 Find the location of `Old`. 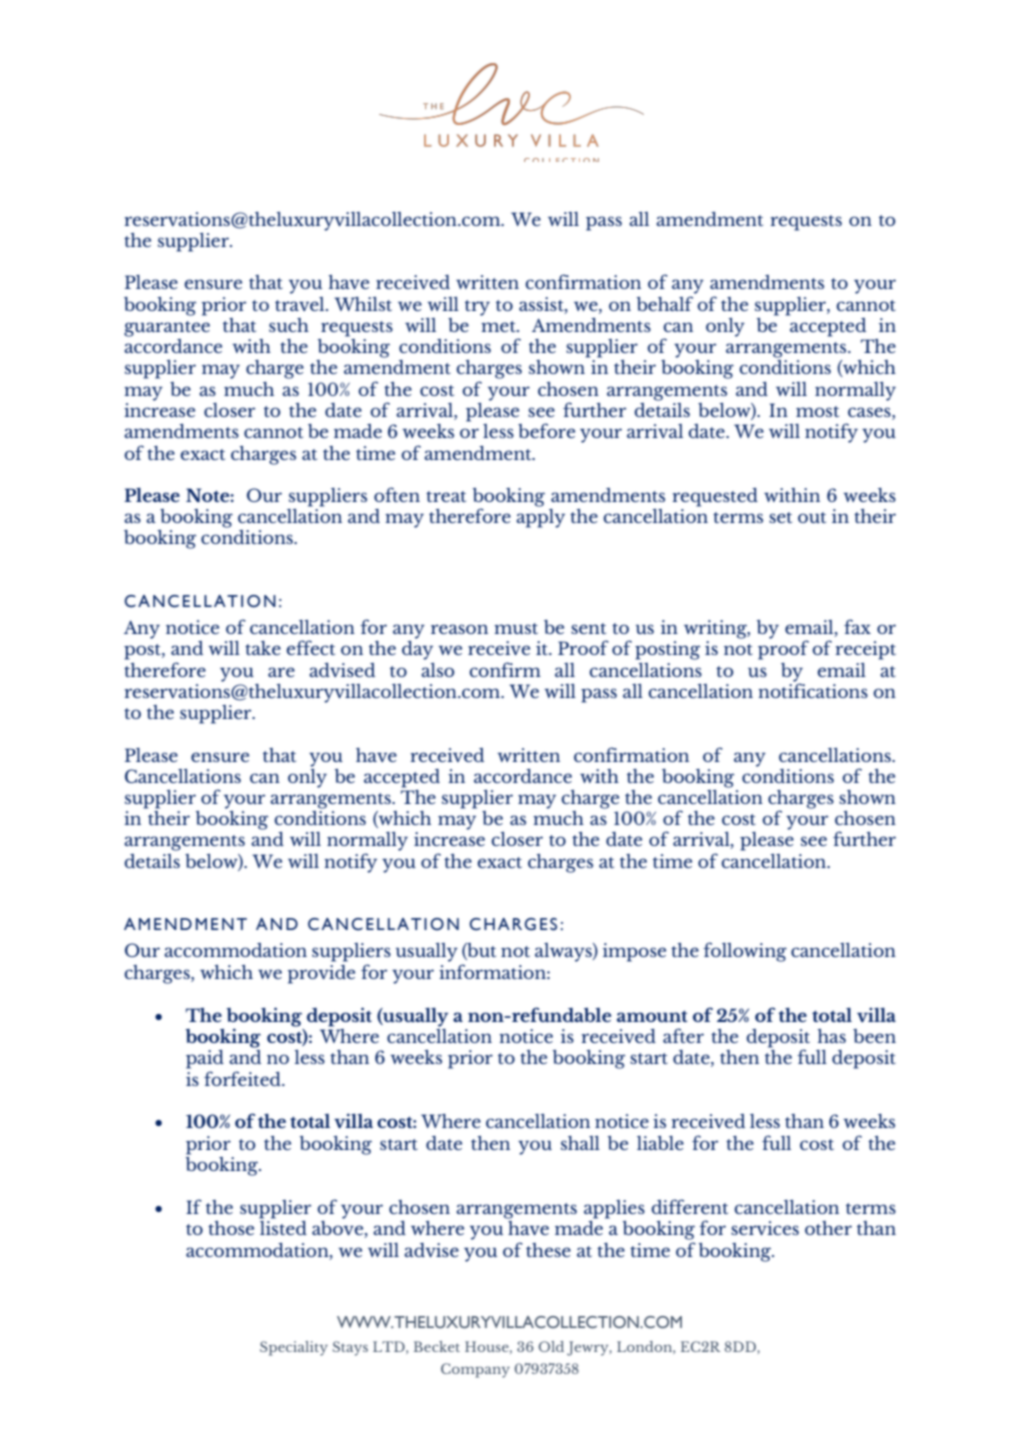

Old is located at coordinates (551, 1346).
